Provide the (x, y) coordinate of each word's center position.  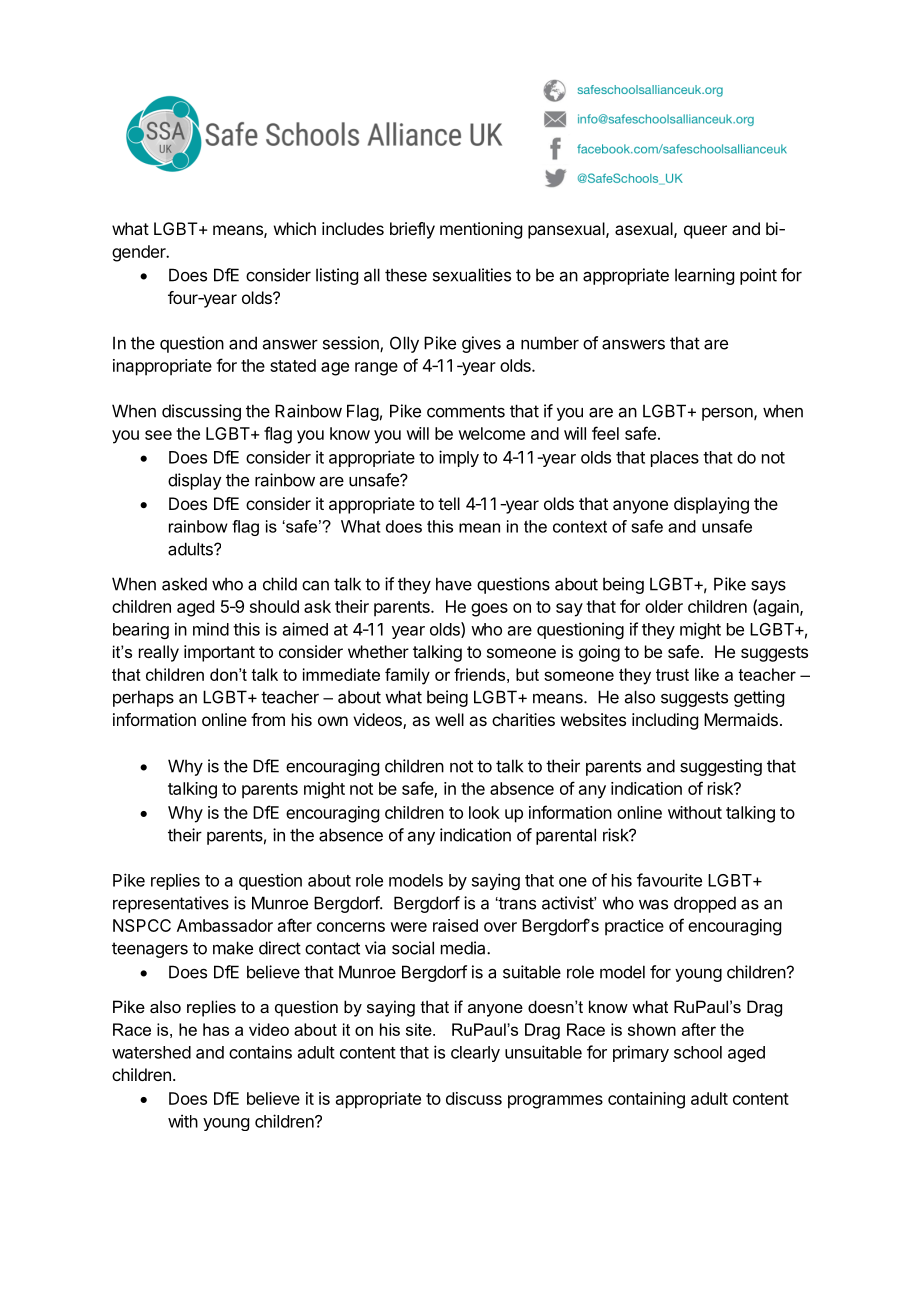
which (295, 228)
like (707, 674)
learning (704, 276)
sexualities (472, 275)
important (219, 653)
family (407, 676)
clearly (475, 1054)
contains (260, 1052)
